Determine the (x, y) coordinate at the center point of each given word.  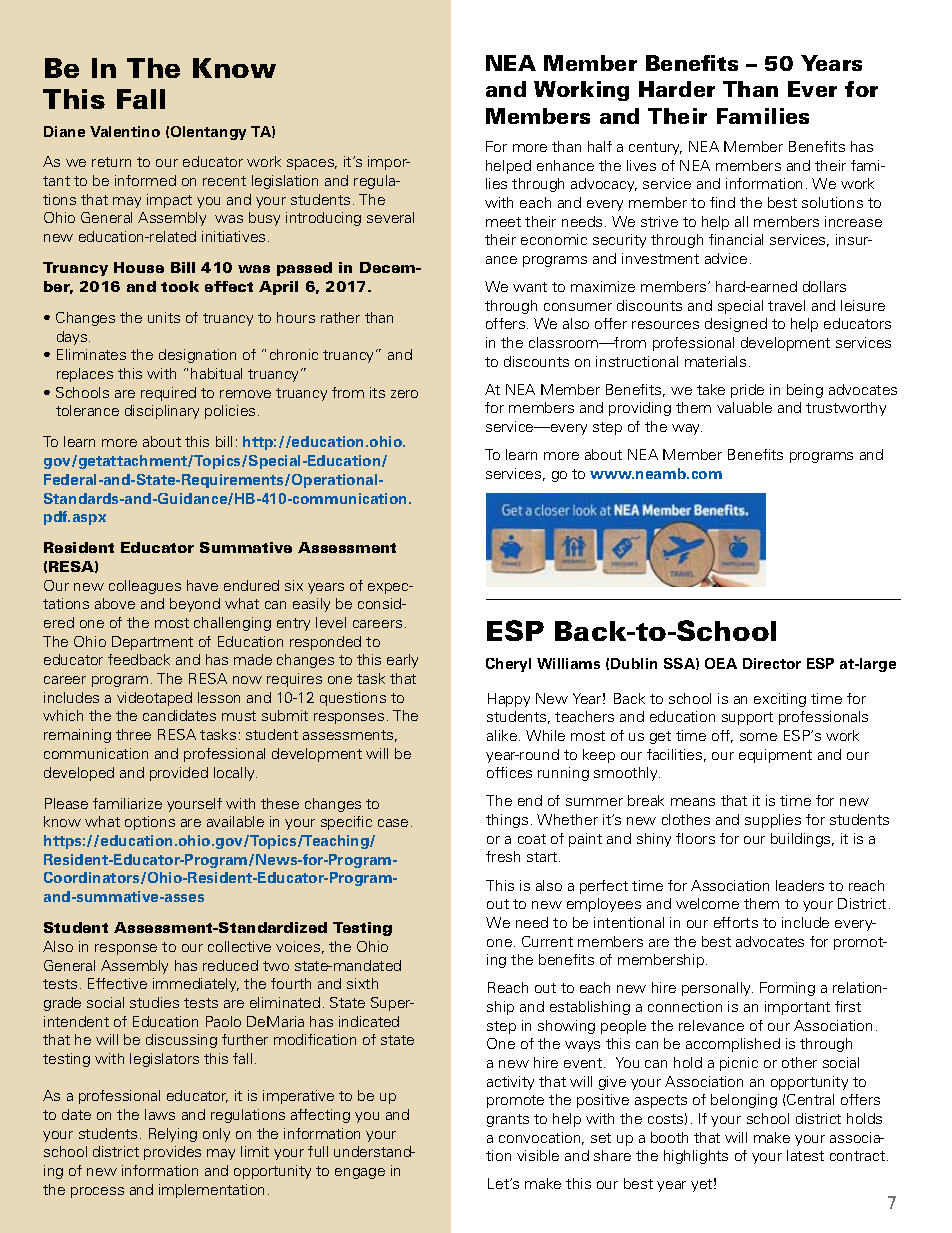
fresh (503, 856)
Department (152, 643)
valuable (744, 407)
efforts (736, 922)
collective (239, 946)
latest (805, 1155)
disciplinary (162, 412)
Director (772, 663)
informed (145, 180)
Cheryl (508, 665)
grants (508, 1120)
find (722, 202)
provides (172, 1153)
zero (404, 394)
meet (503, 222)
